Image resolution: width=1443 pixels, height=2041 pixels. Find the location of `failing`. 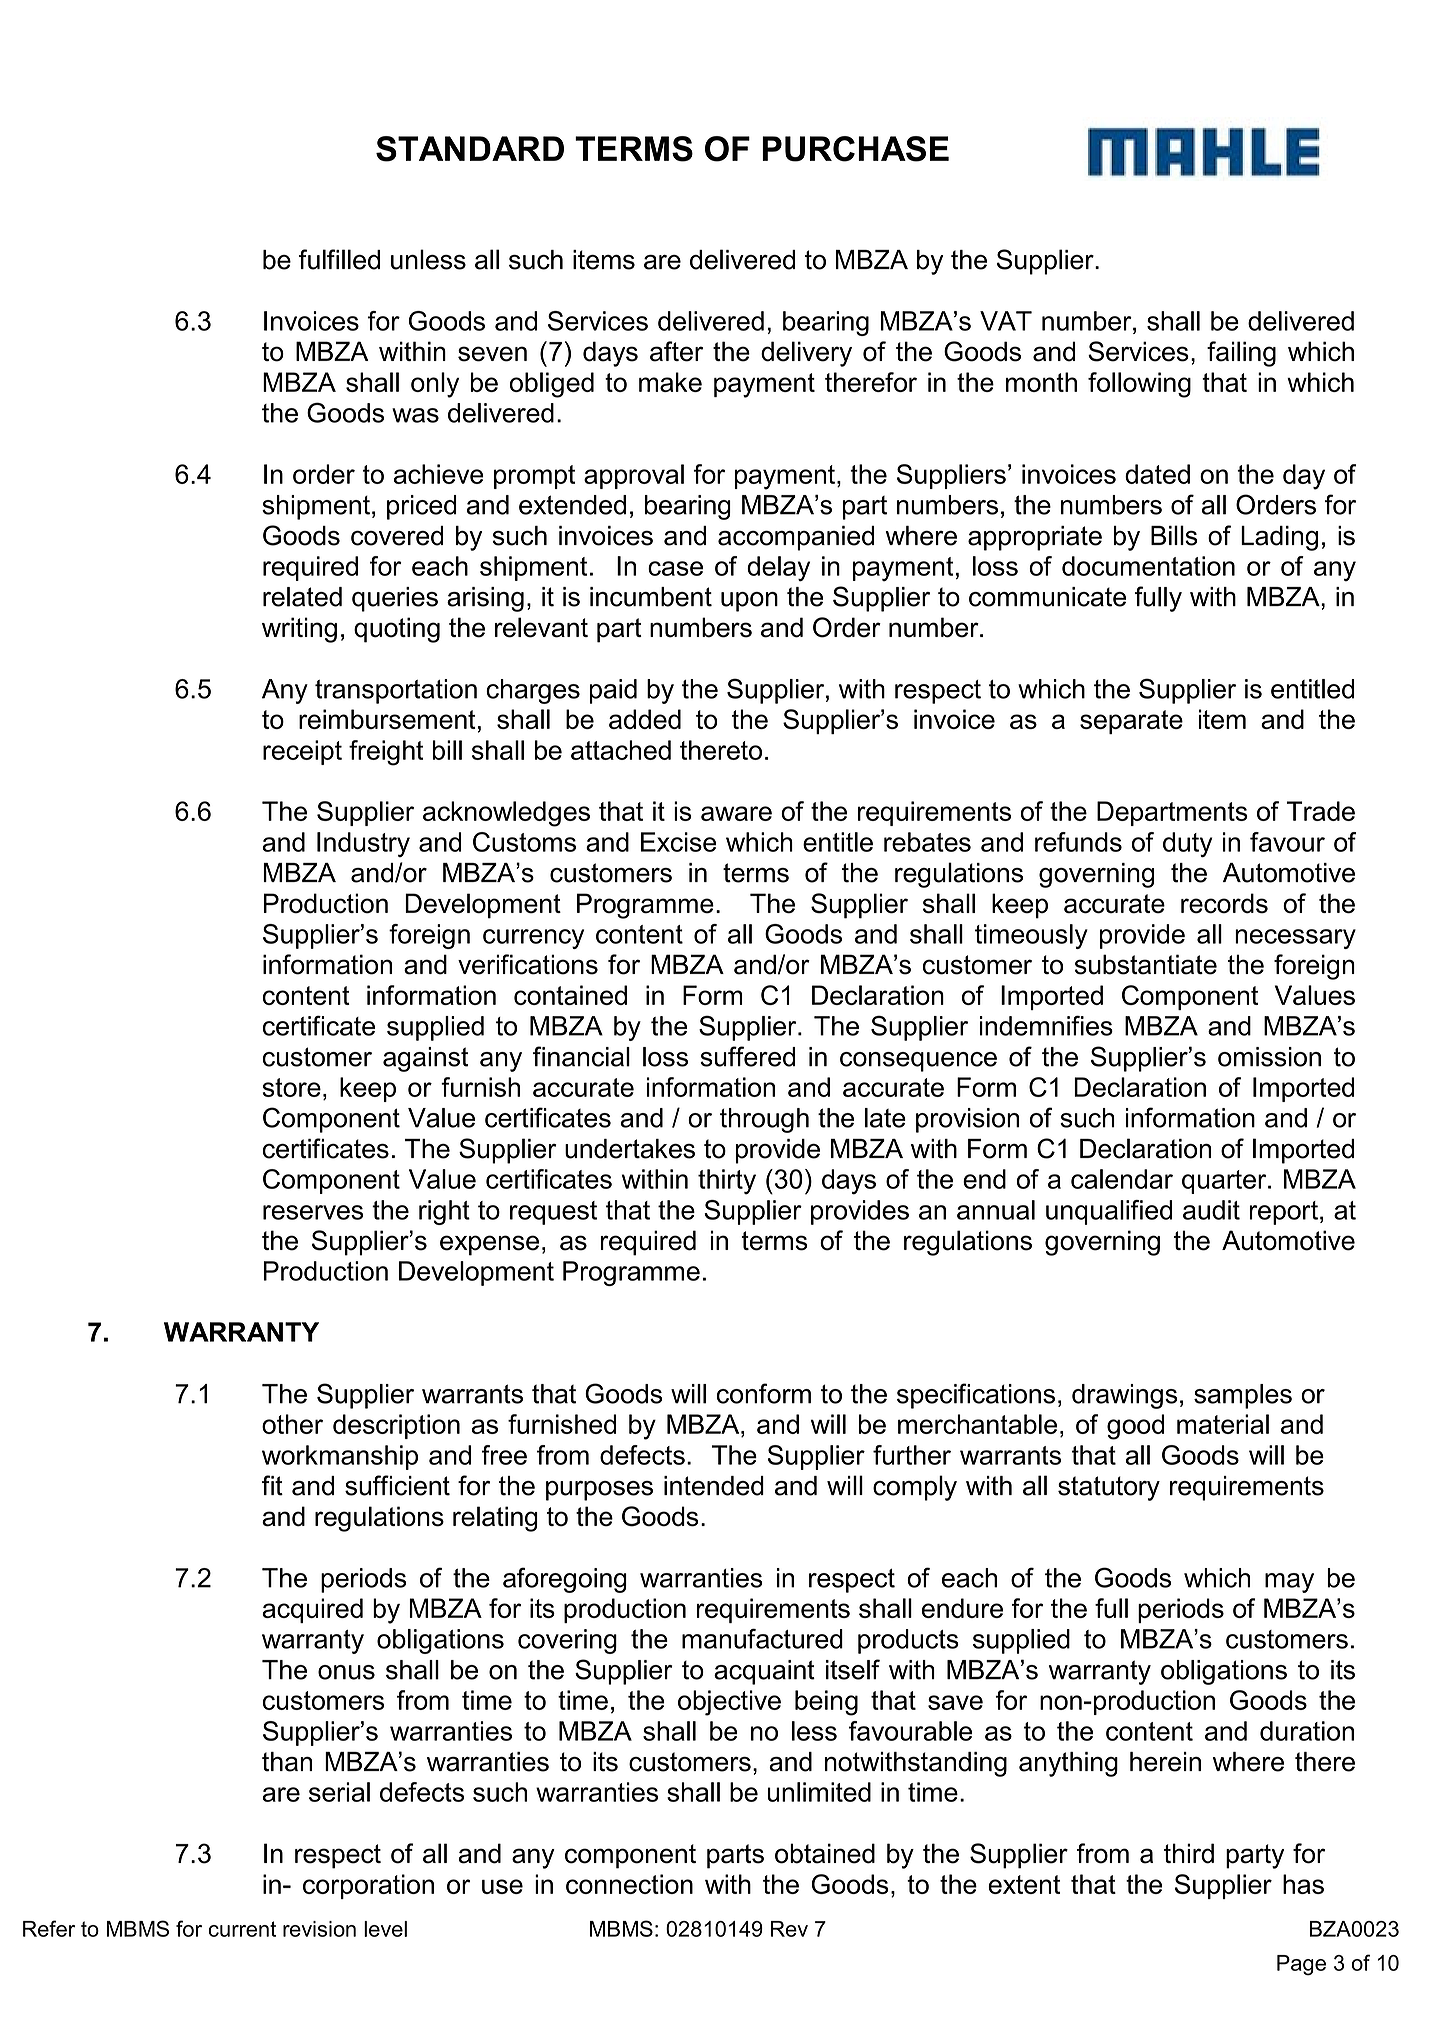

failing is located at coordinates (1241, 354).
